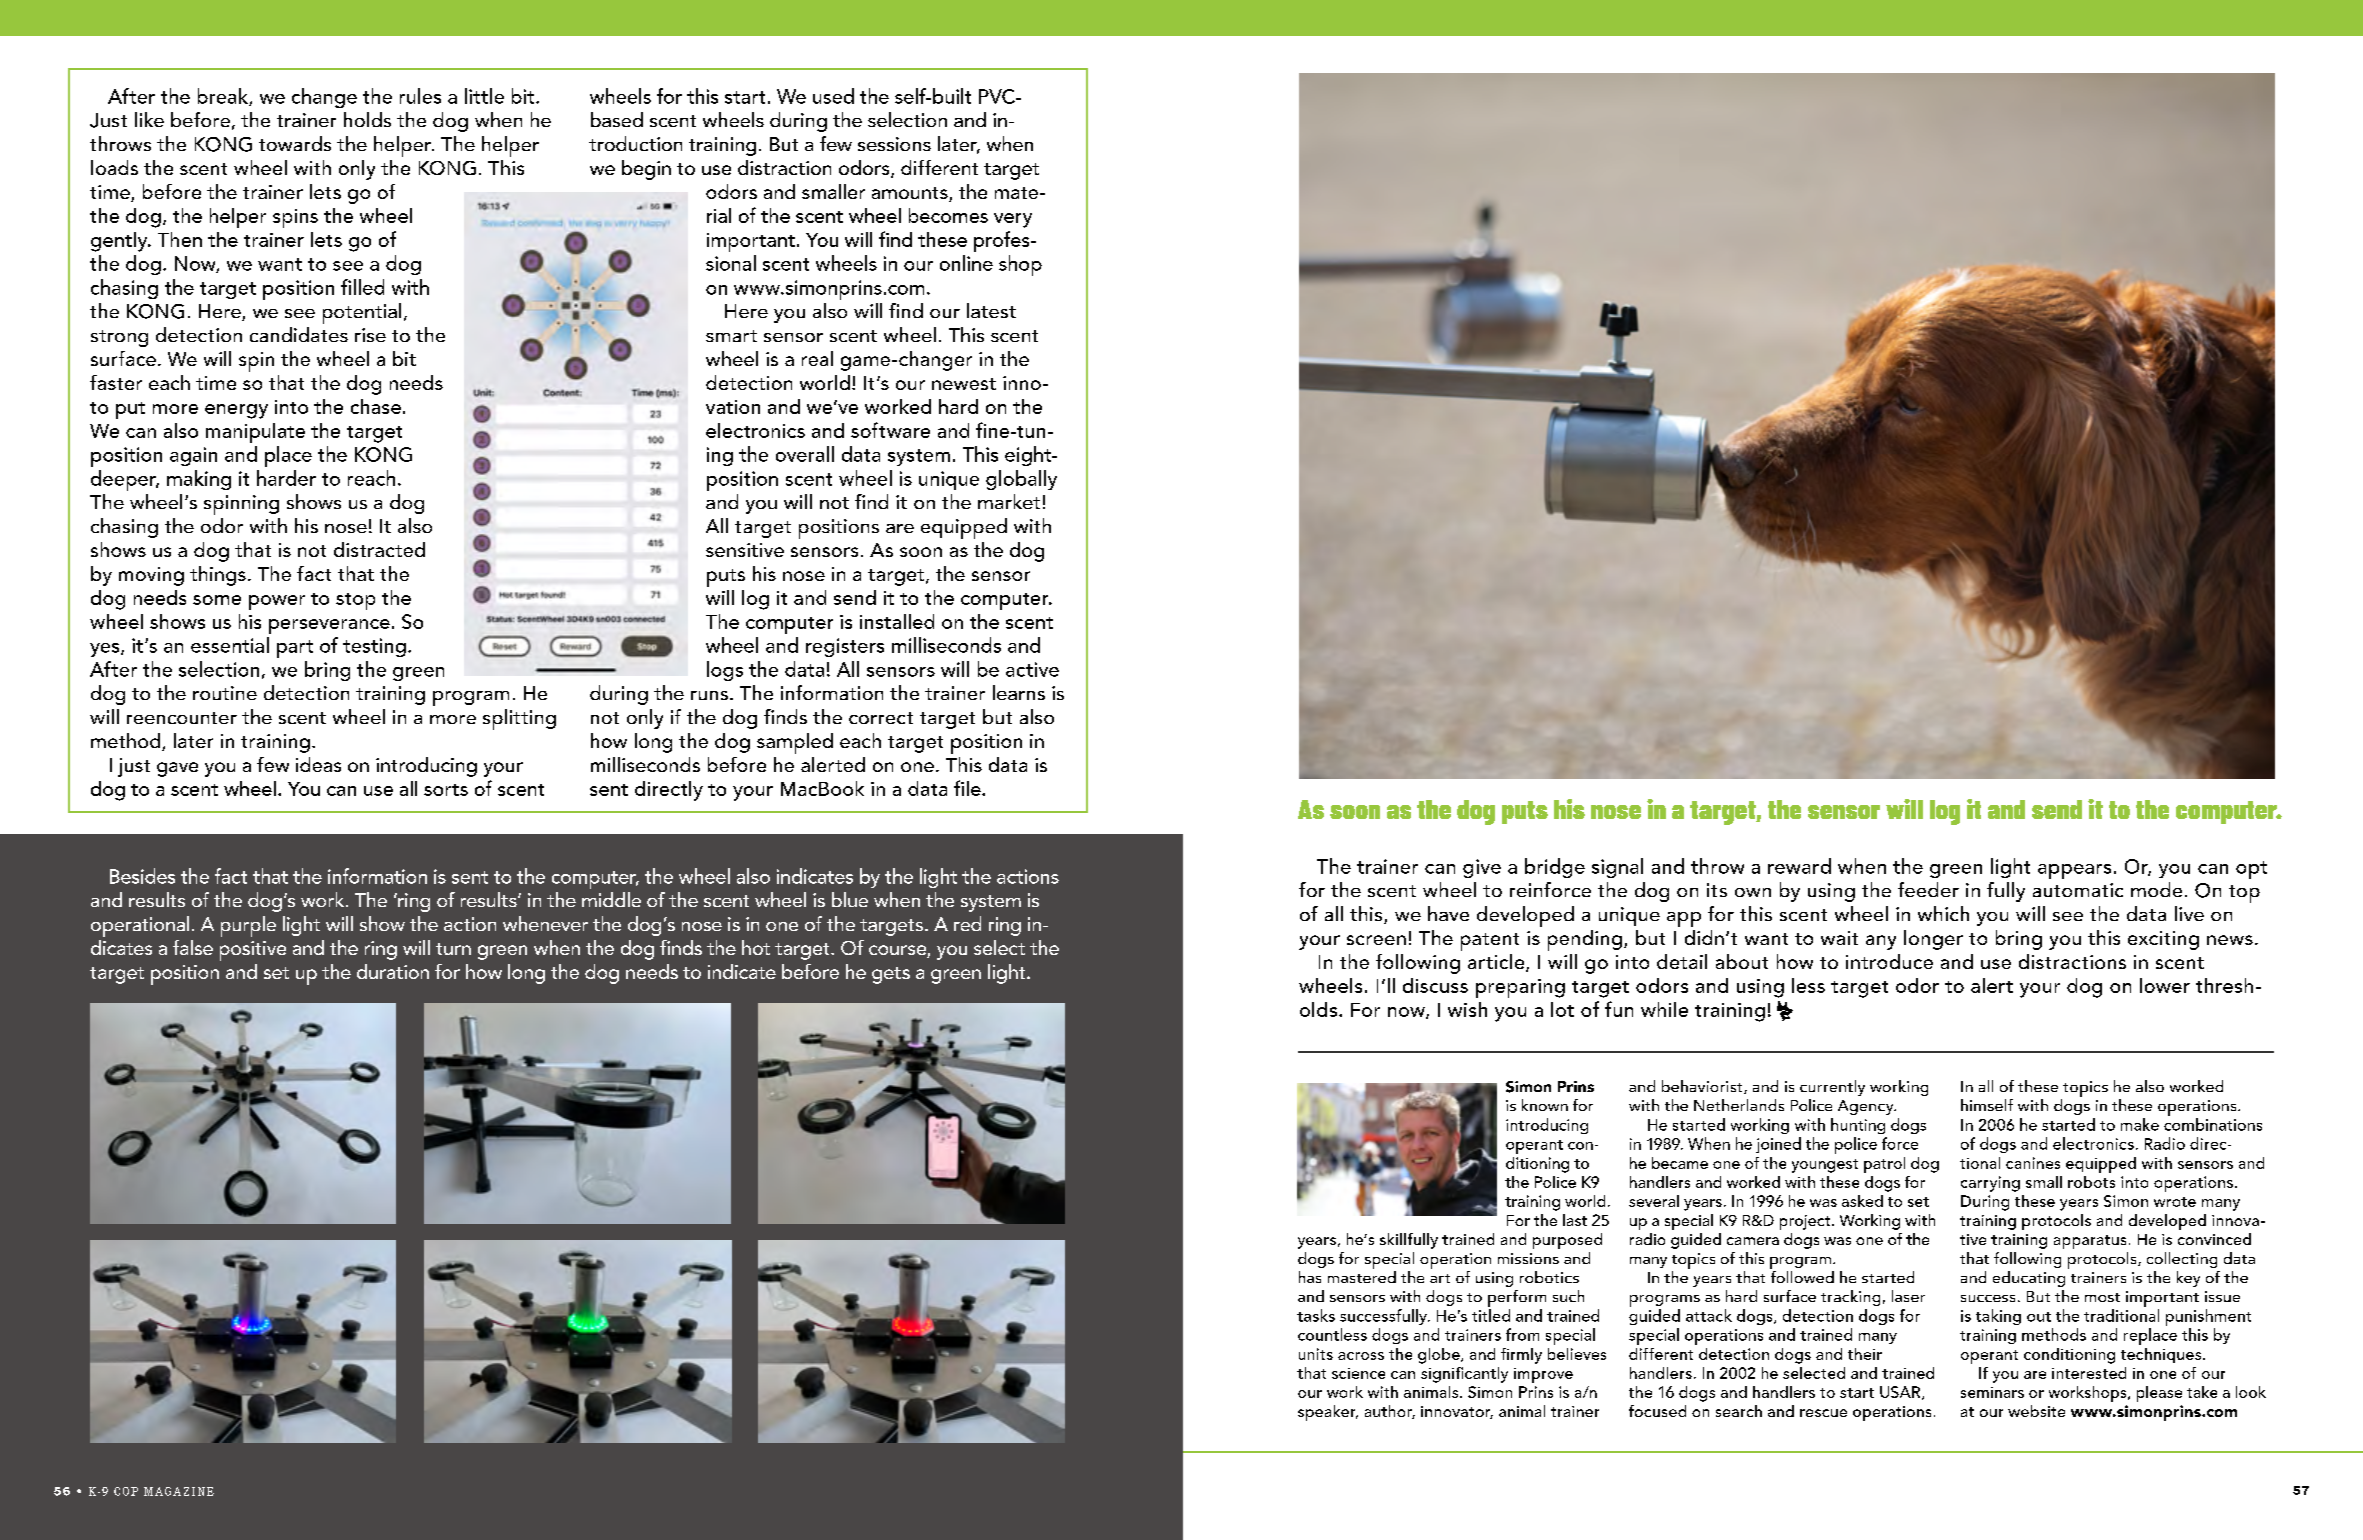  Describe the element at coordinates (1992, 1392) in the document. I see `seminars` at that location.
